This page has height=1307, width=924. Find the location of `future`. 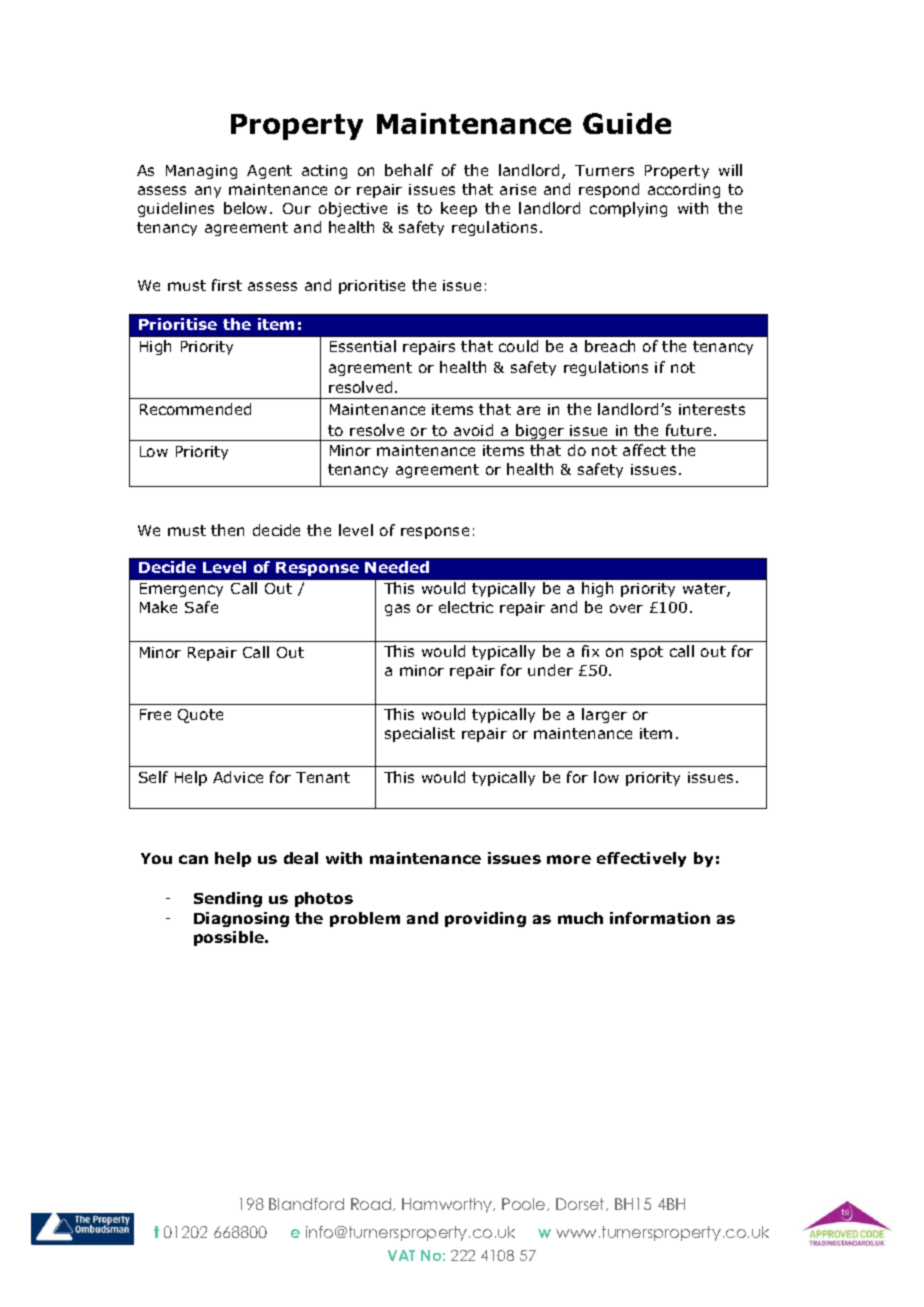

future is located at coordinates (688, 430).
